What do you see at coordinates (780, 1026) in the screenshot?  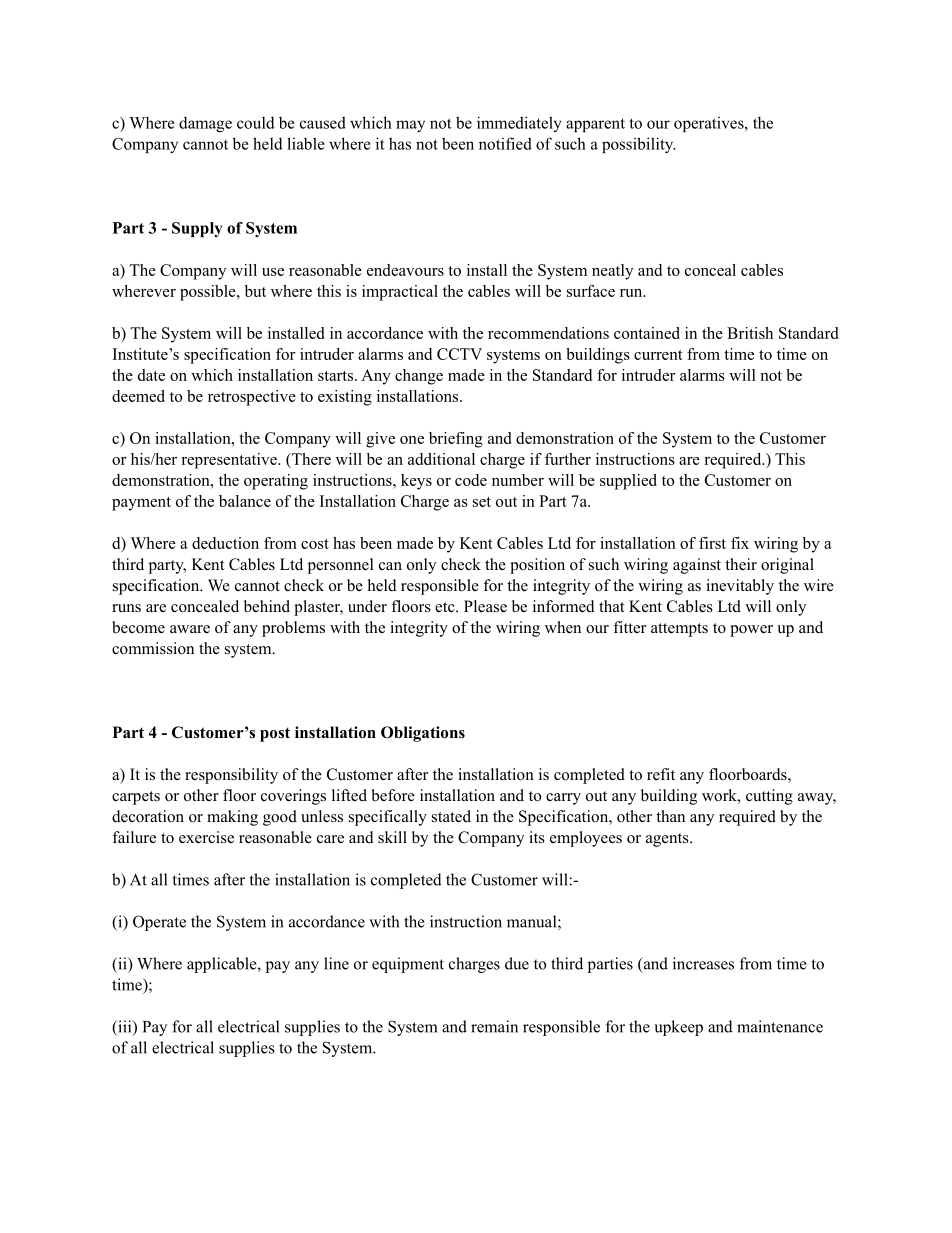 I see `maintenance` at bounding box center [780, 1026].
